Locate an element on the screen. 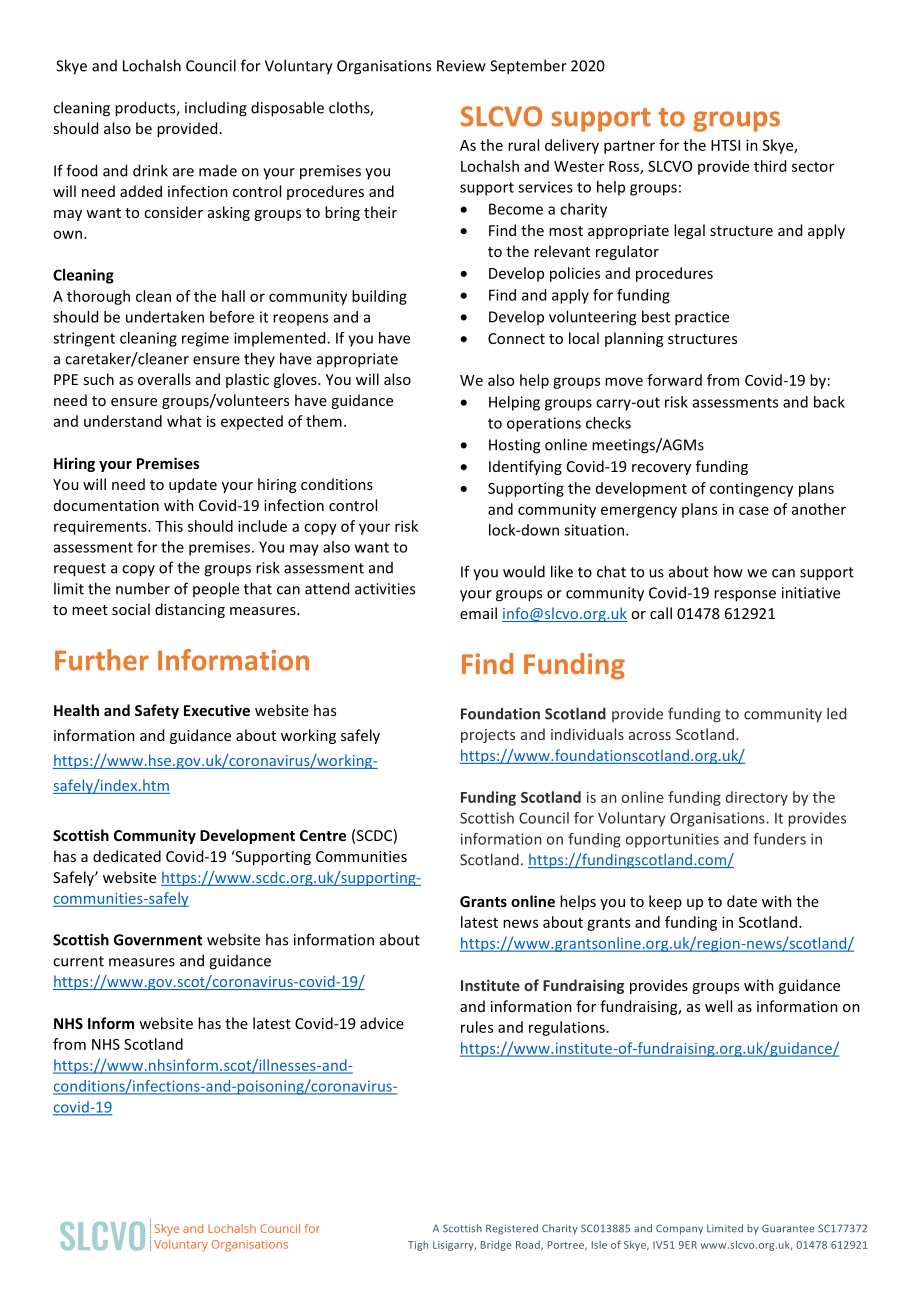  documentation is located at coordinates (106, 505).
